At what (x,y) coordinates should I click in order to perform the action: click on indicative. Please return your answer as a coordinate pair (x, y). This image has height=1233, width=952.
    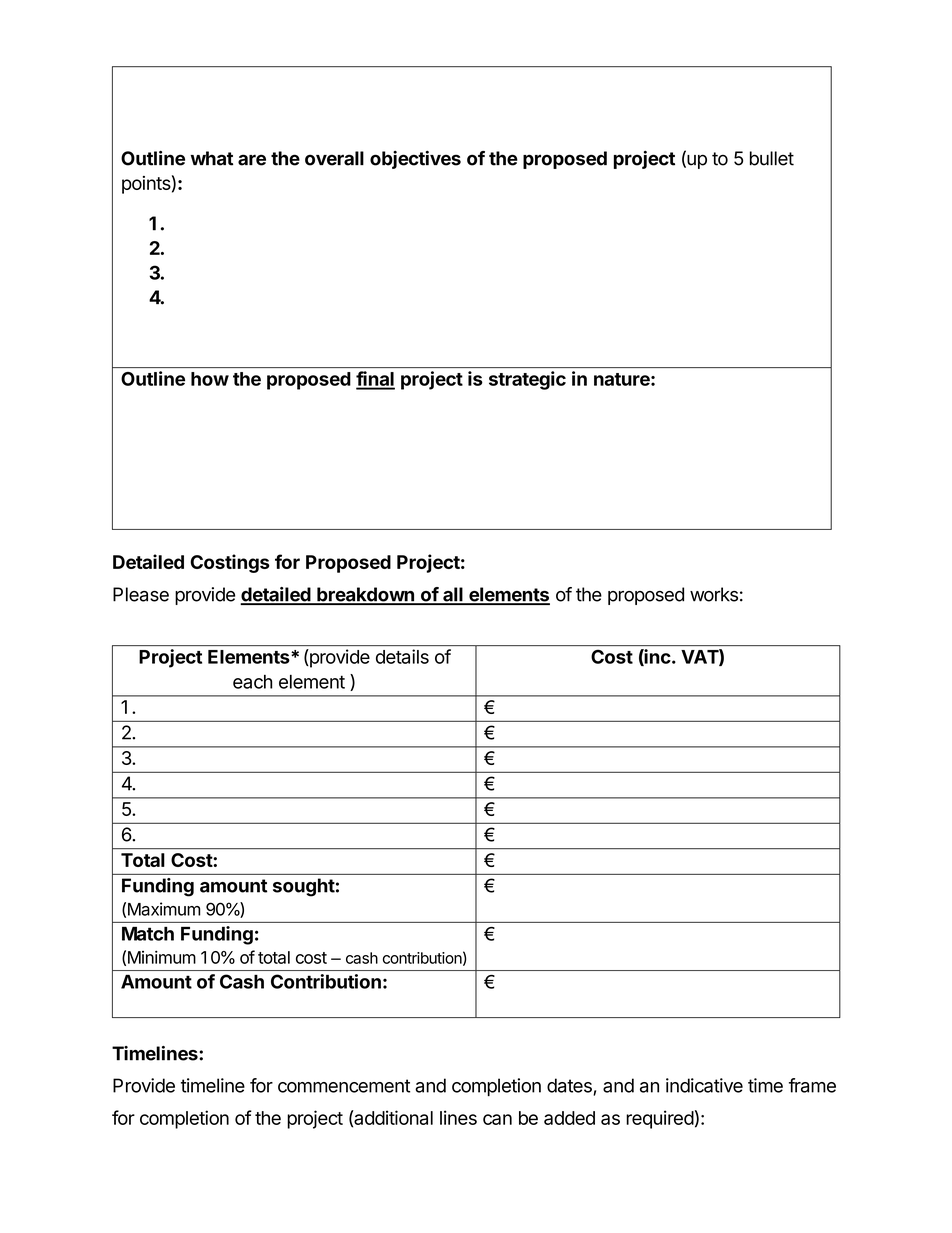
    Looking at the image, I should click on (704, 1085).
